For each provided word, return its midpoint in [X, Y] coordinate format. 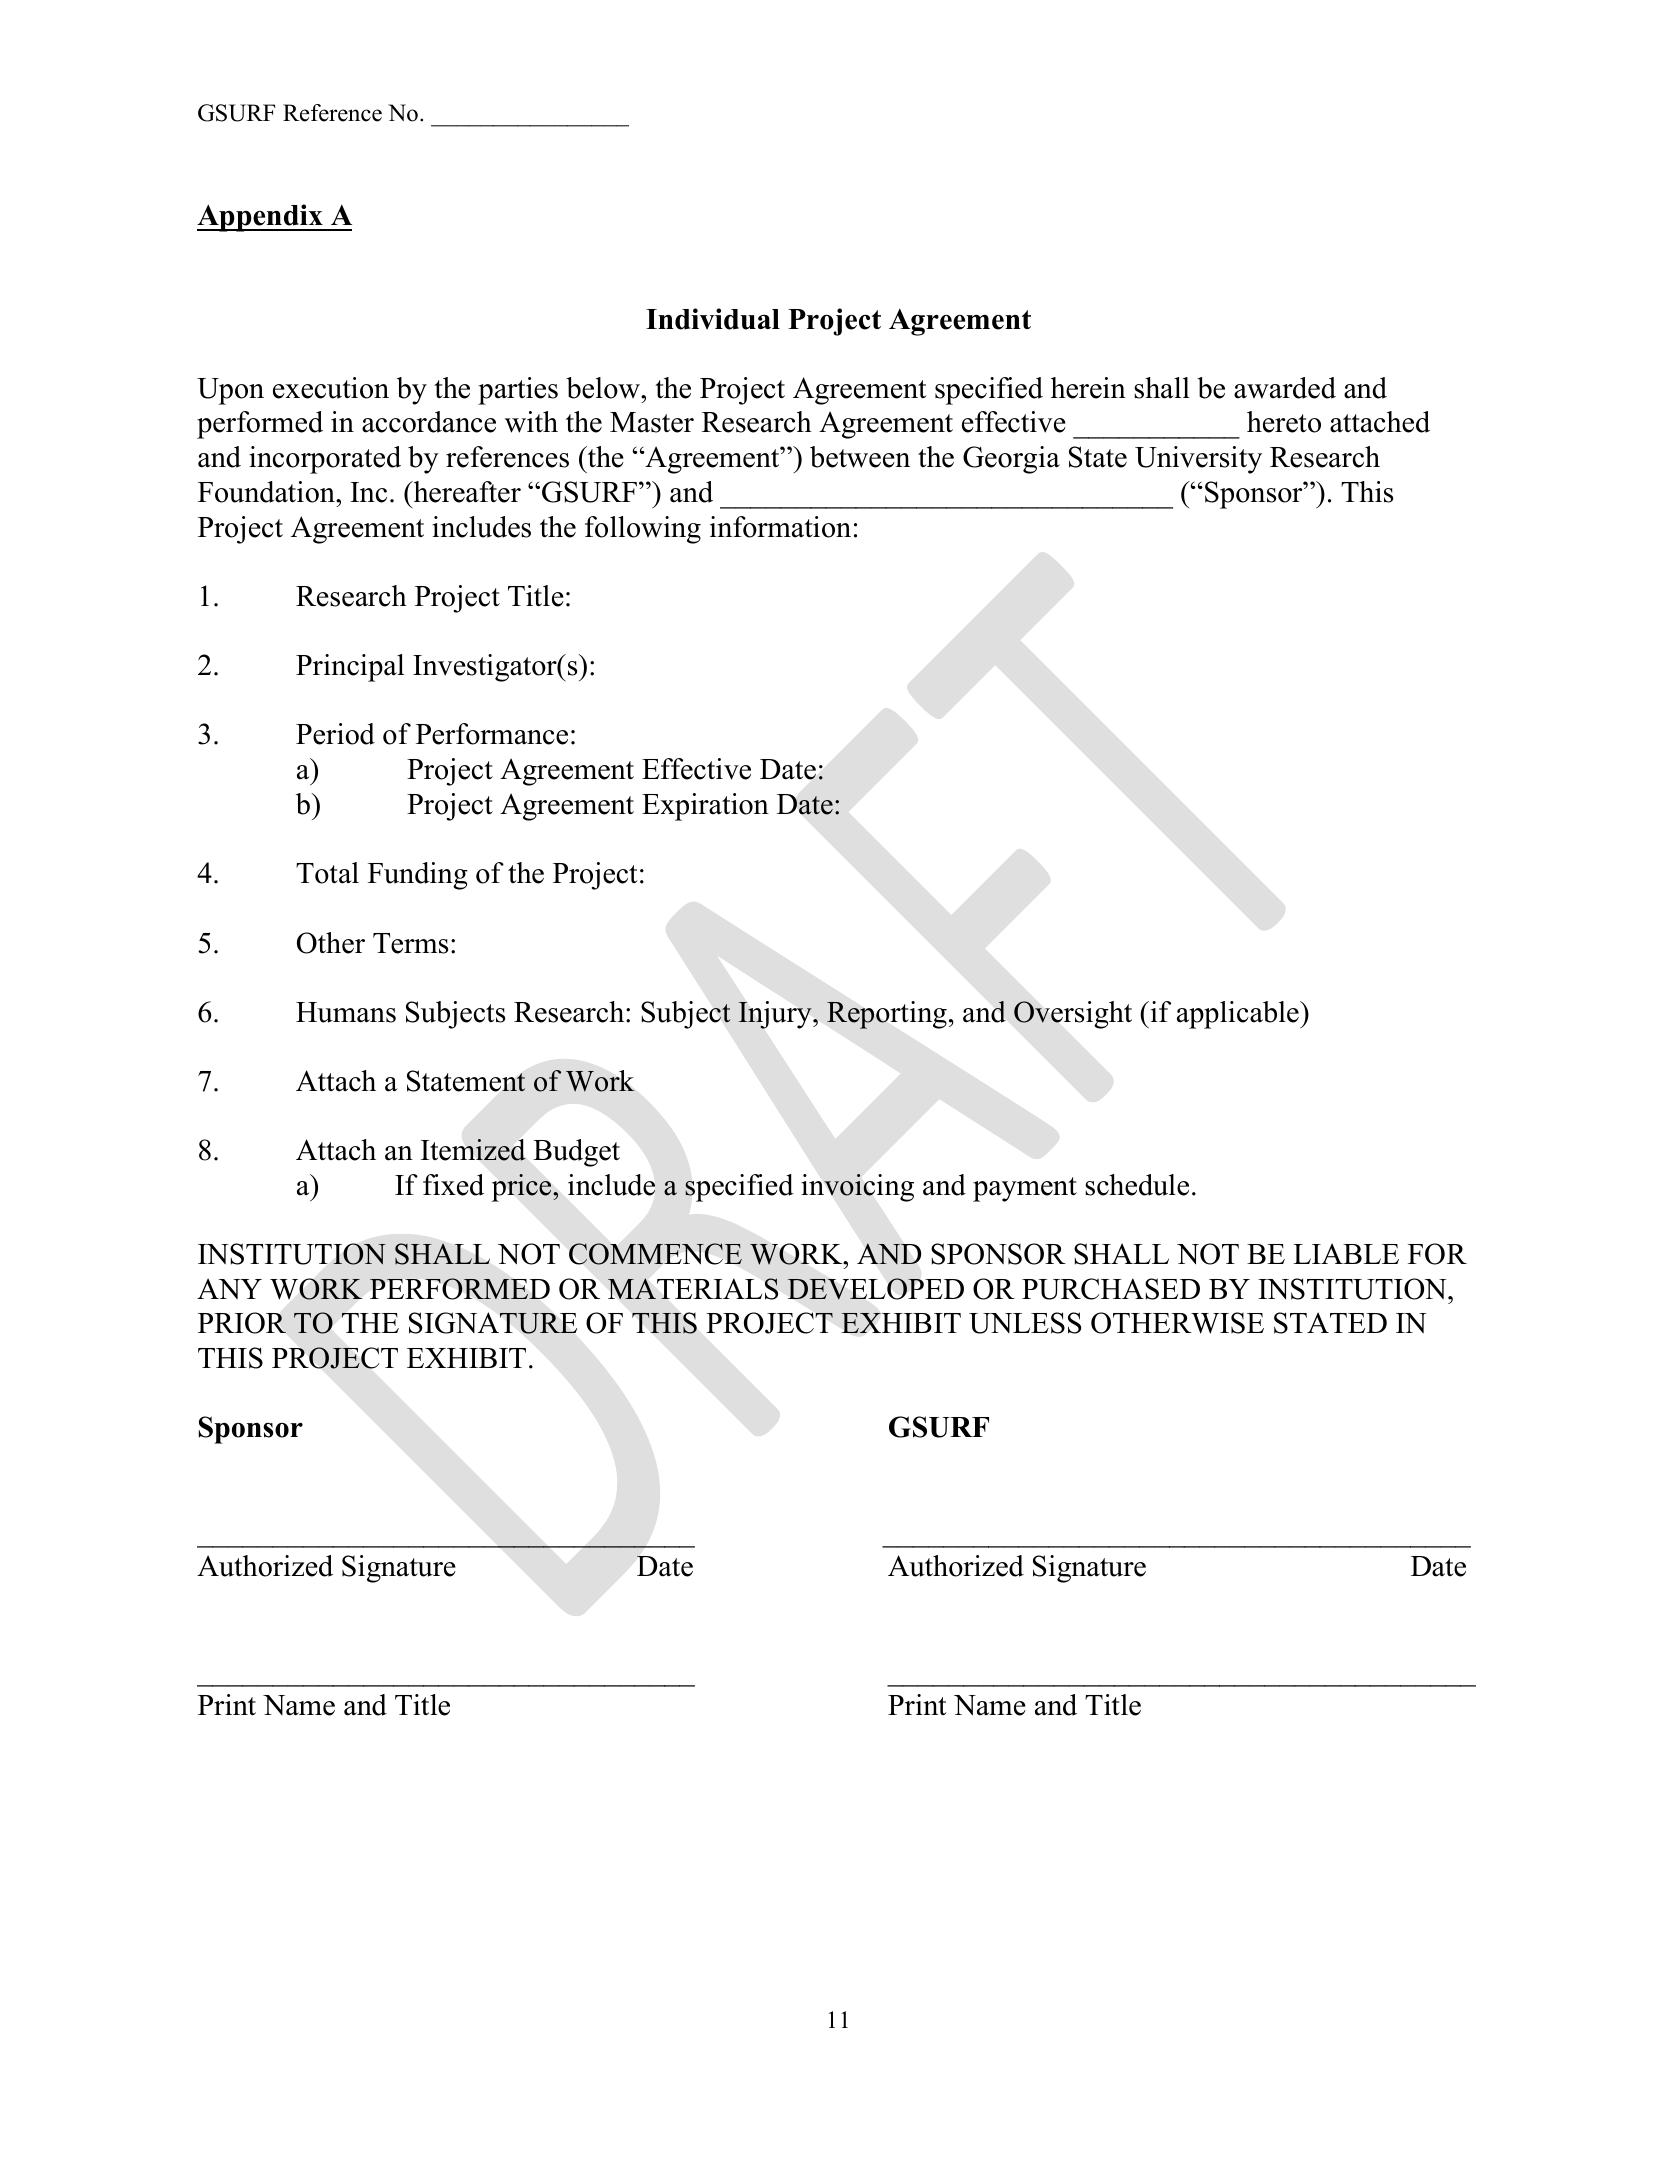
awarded [1285, 388]
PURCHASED [1111, 1289]
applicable [1239, 1015]
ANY [229, 1288]
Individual [713, 319]
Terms [410, 943]
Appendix [261, 218]
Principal [350, 668]
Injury [776, 1015]
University [1198, 460]
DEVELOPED [875, 1289]
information [780, 527]
